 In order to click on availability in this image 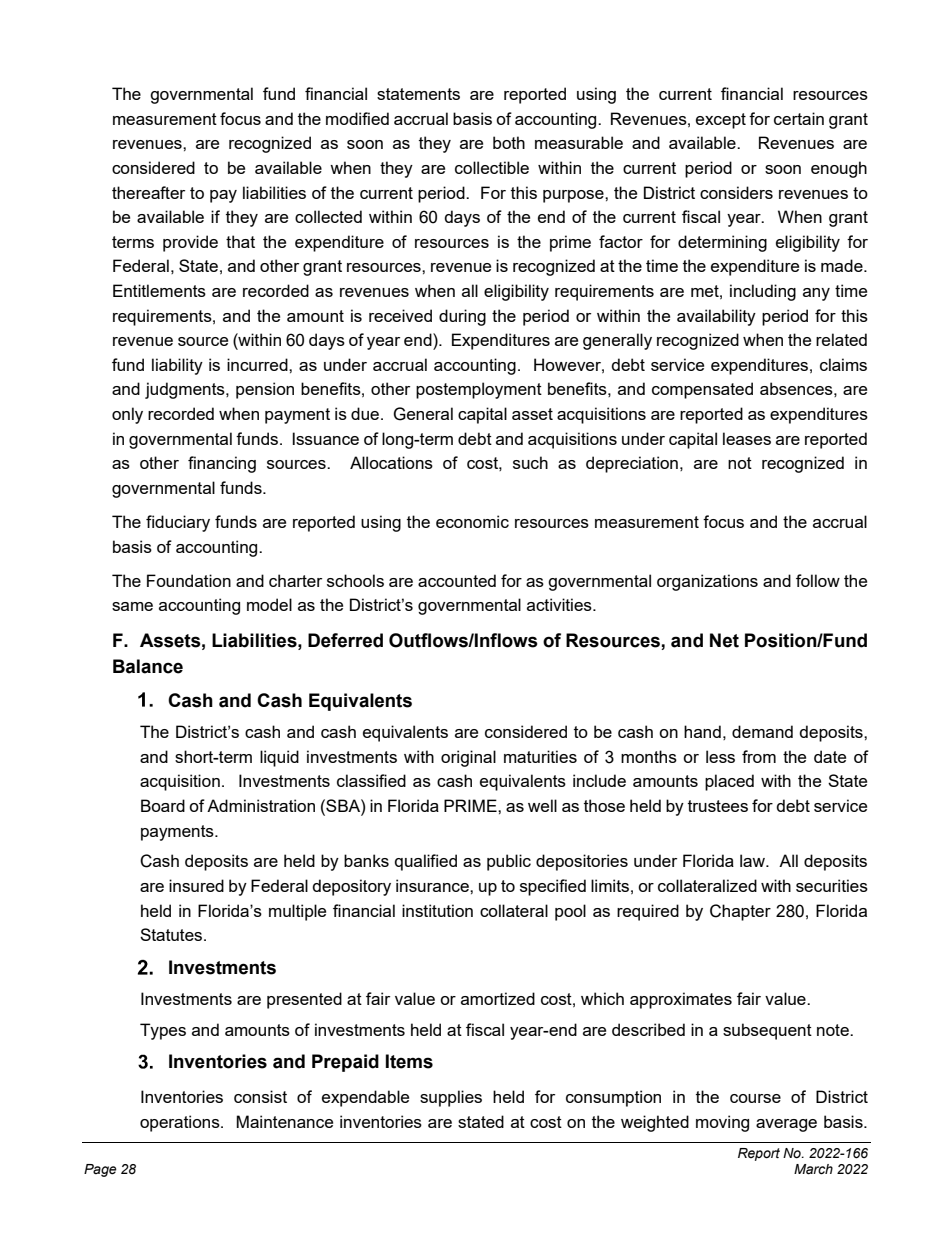, I will do `click(716, 317)`.
